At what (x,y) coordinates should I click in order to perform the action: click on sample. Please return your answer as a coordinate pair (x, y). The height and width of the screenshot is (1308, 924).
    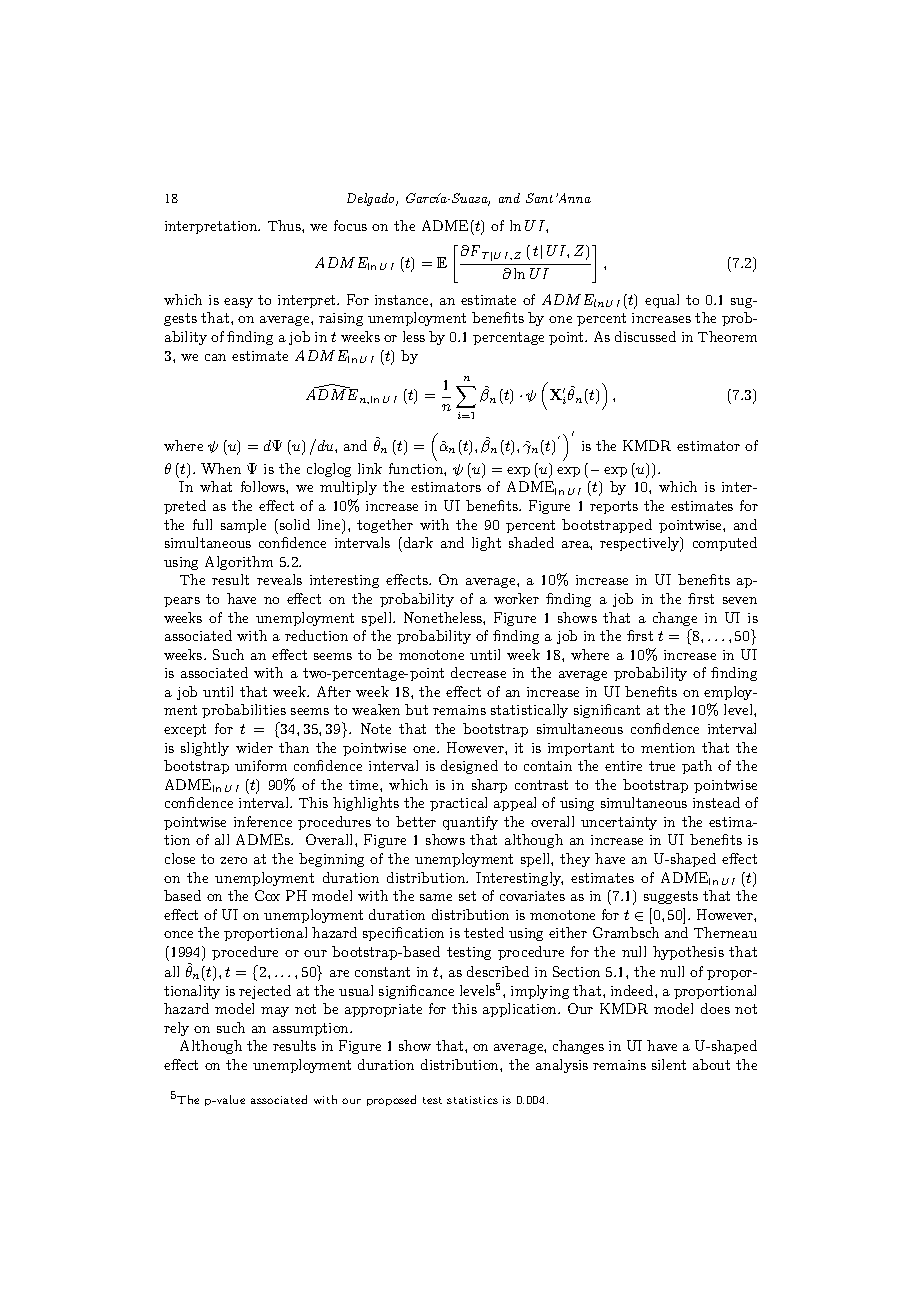
    Looking at the image, I should click on (243, 526).
